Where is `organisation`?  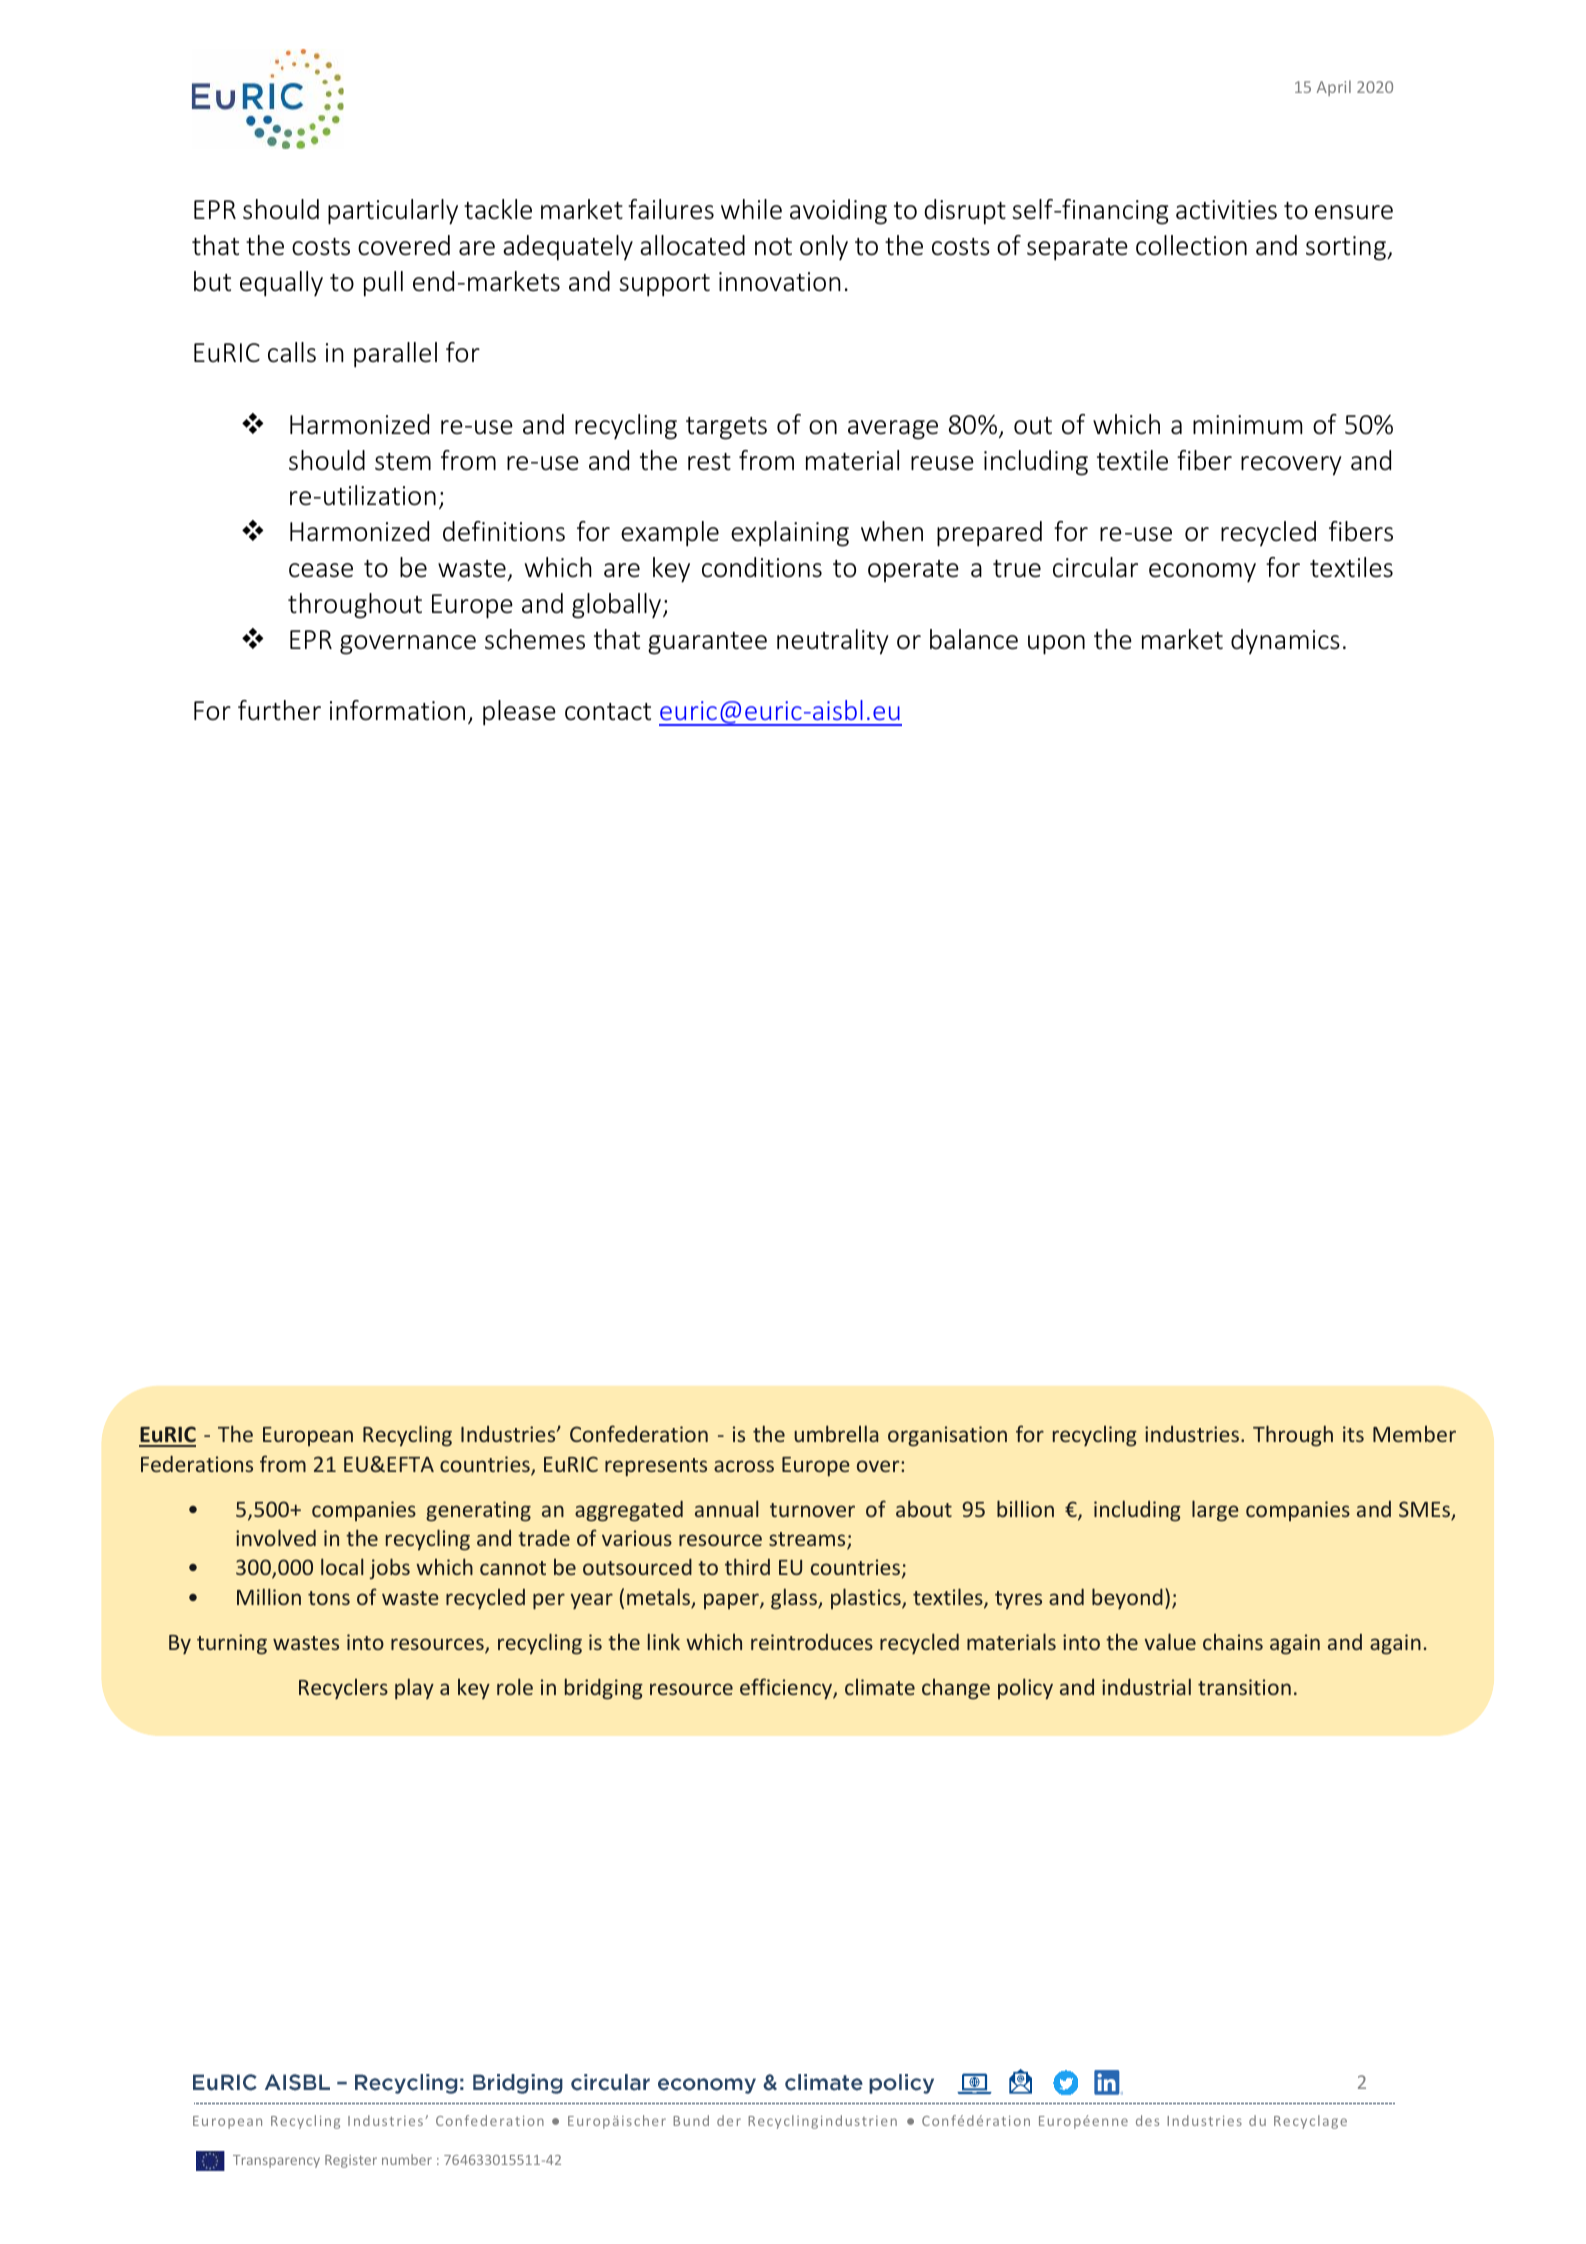 organisation is located at coordinates (947, 1436).
